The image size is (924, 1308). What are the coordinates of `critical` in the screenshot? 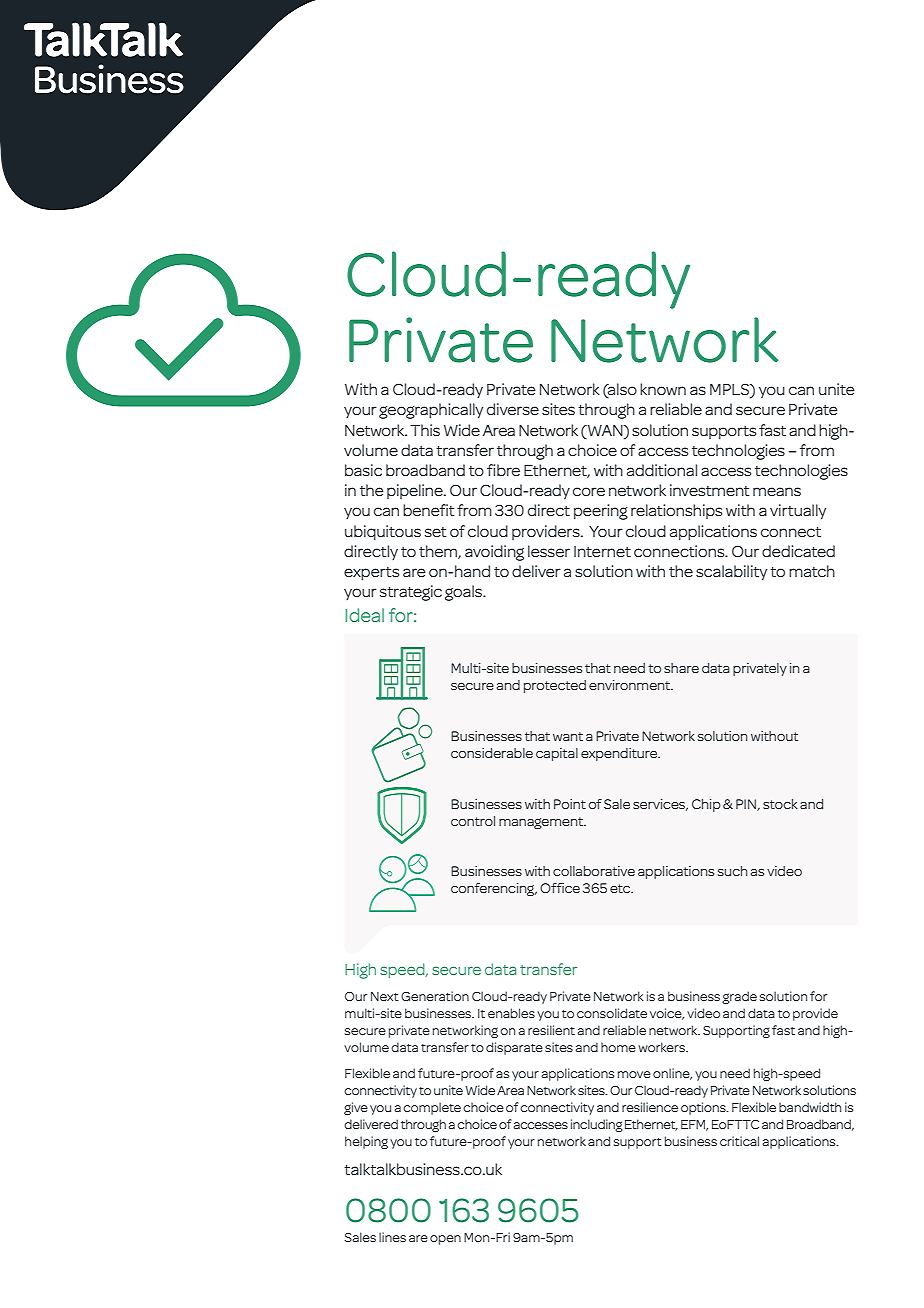 It's located at (739, 1141).
